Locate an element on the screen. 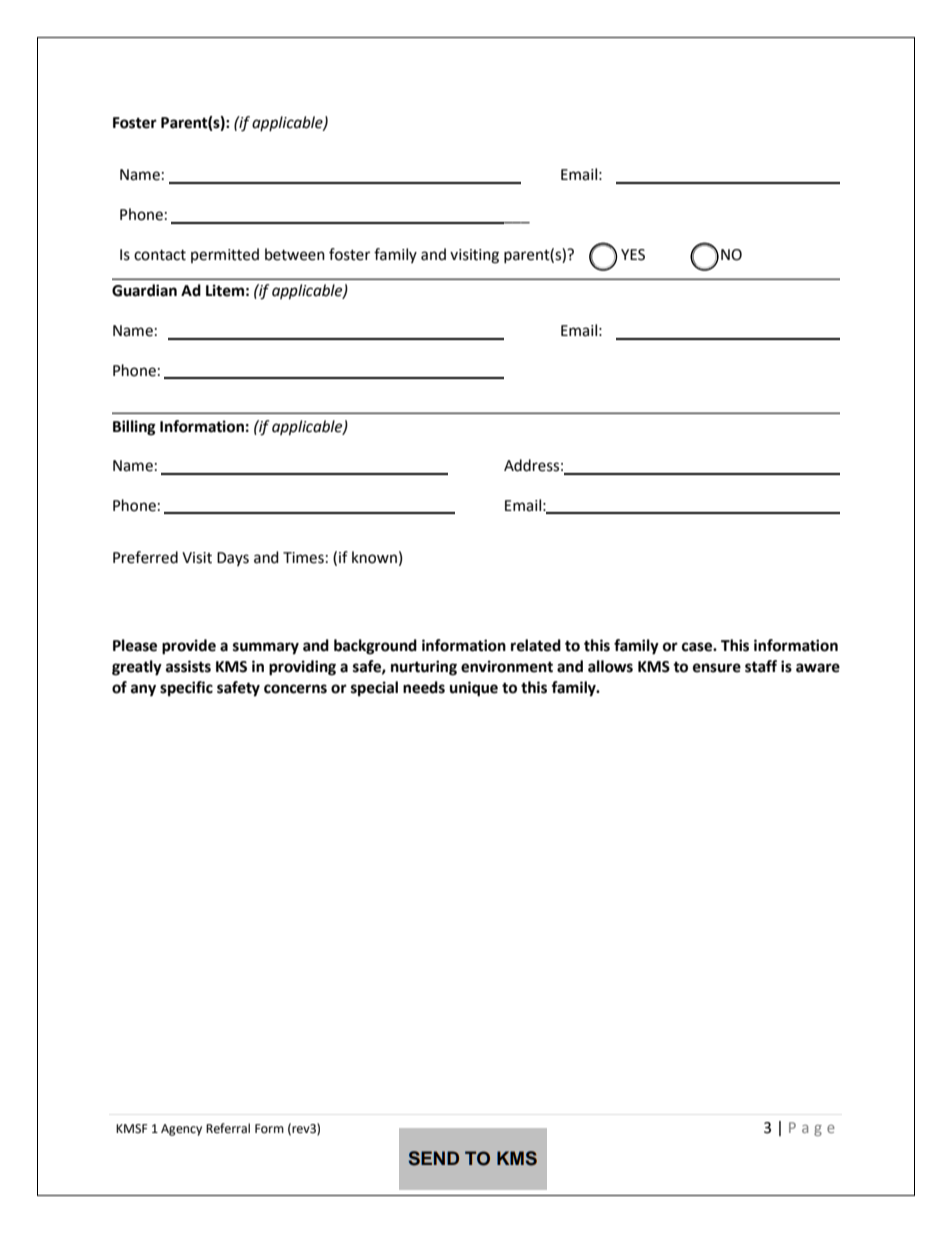  Agency is located at coordinates (181, 1130).
